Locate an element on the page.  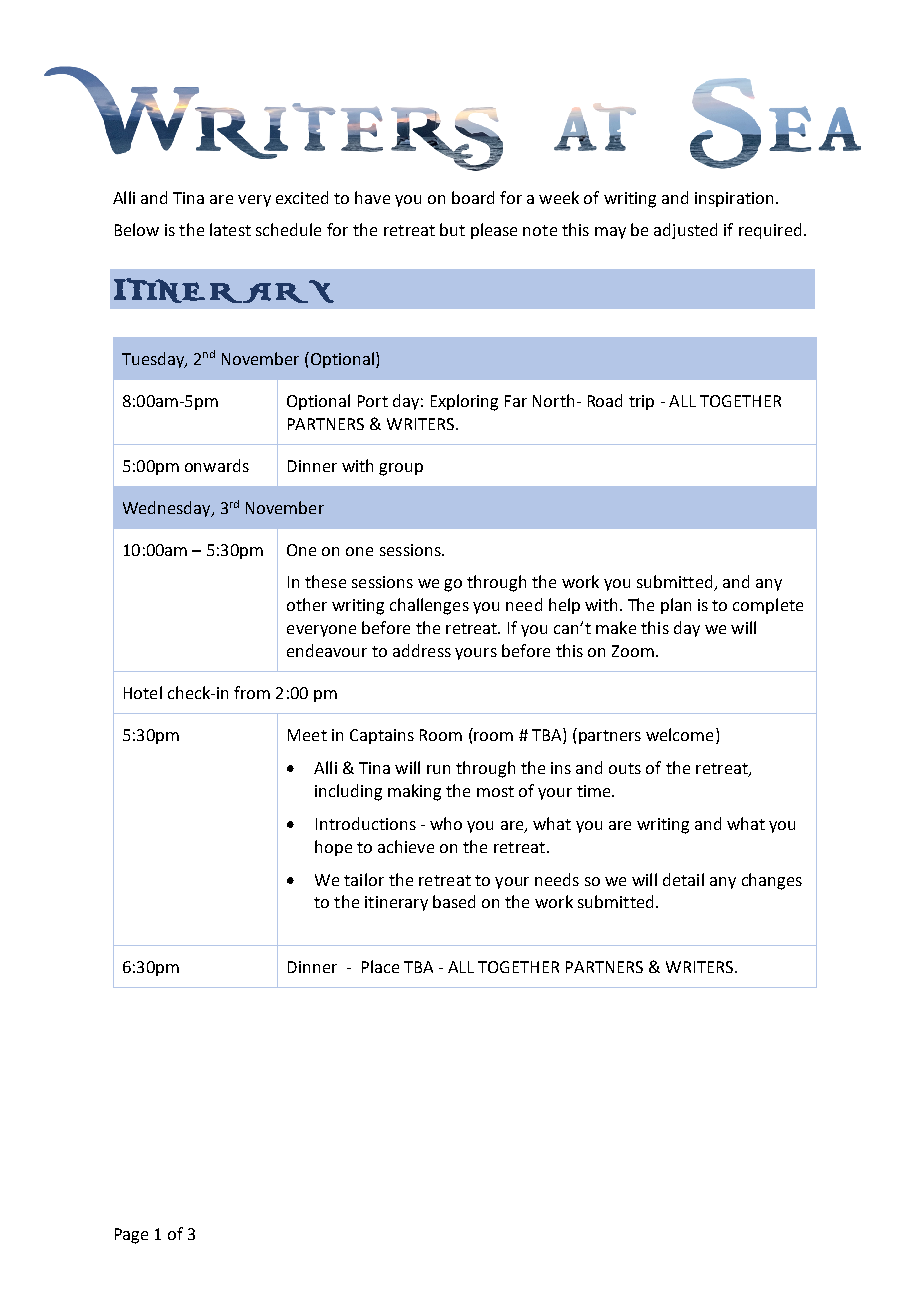
run is located at coordinates (438, 769).
